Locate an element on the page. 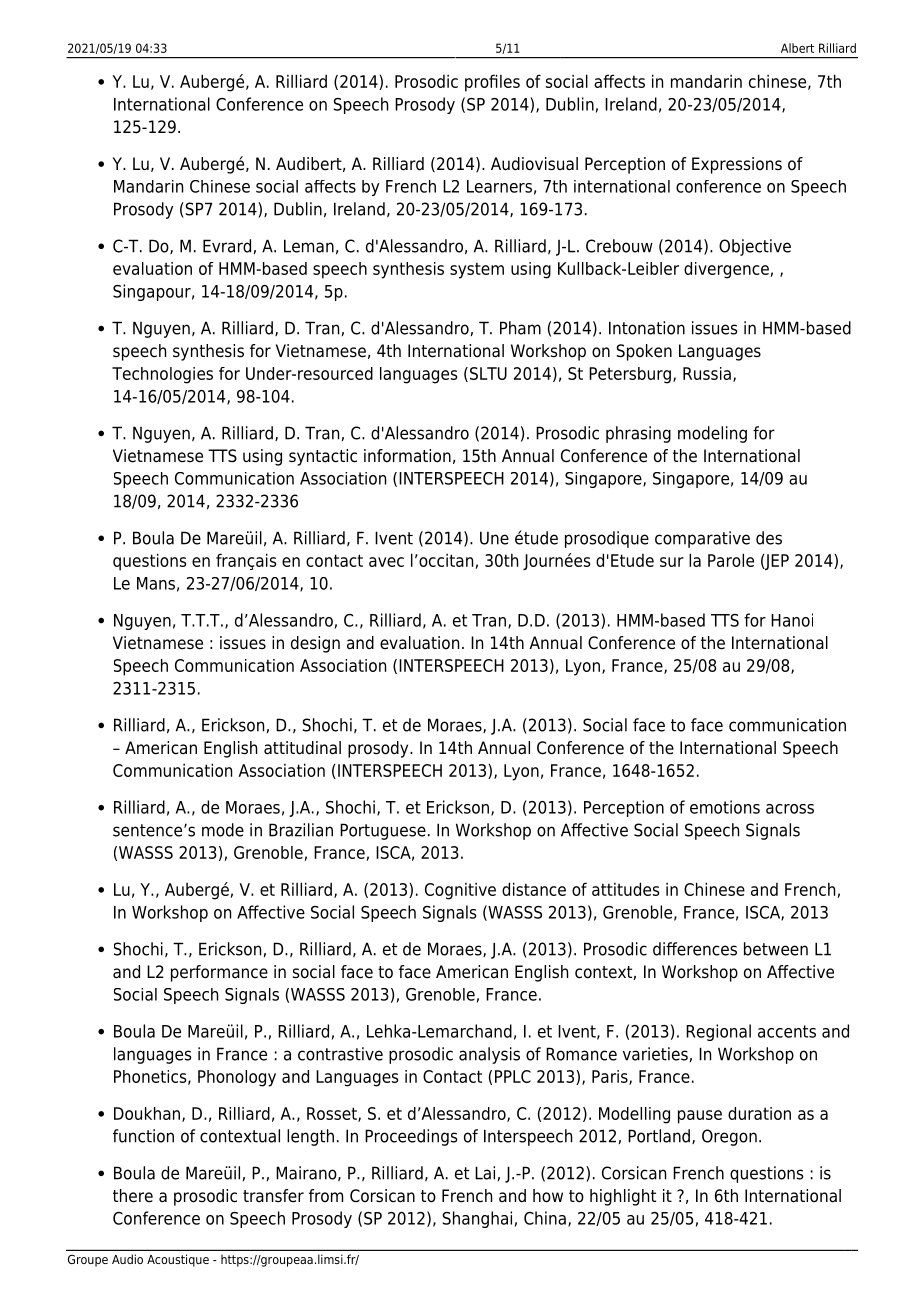 The image size is (924, 1308). Oregon is located at coordinates (729, 1137).
